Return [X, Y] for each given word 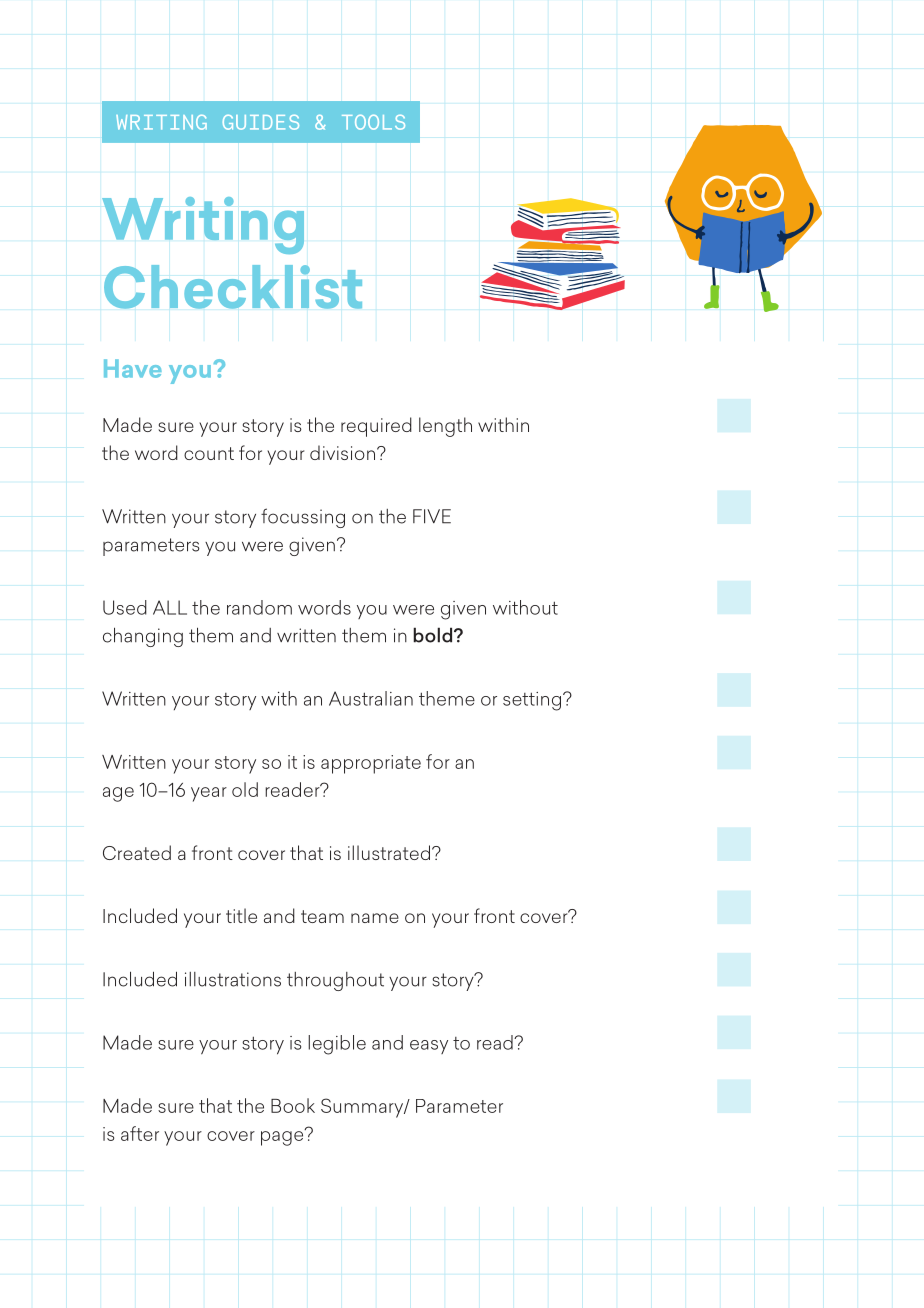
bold [434, 635]
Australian [371, 698]
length [445, 427]
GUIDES [261, 122]
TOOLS [373, 122]
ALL [170, 607]
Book [293, 1105]
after [140, 1133]
